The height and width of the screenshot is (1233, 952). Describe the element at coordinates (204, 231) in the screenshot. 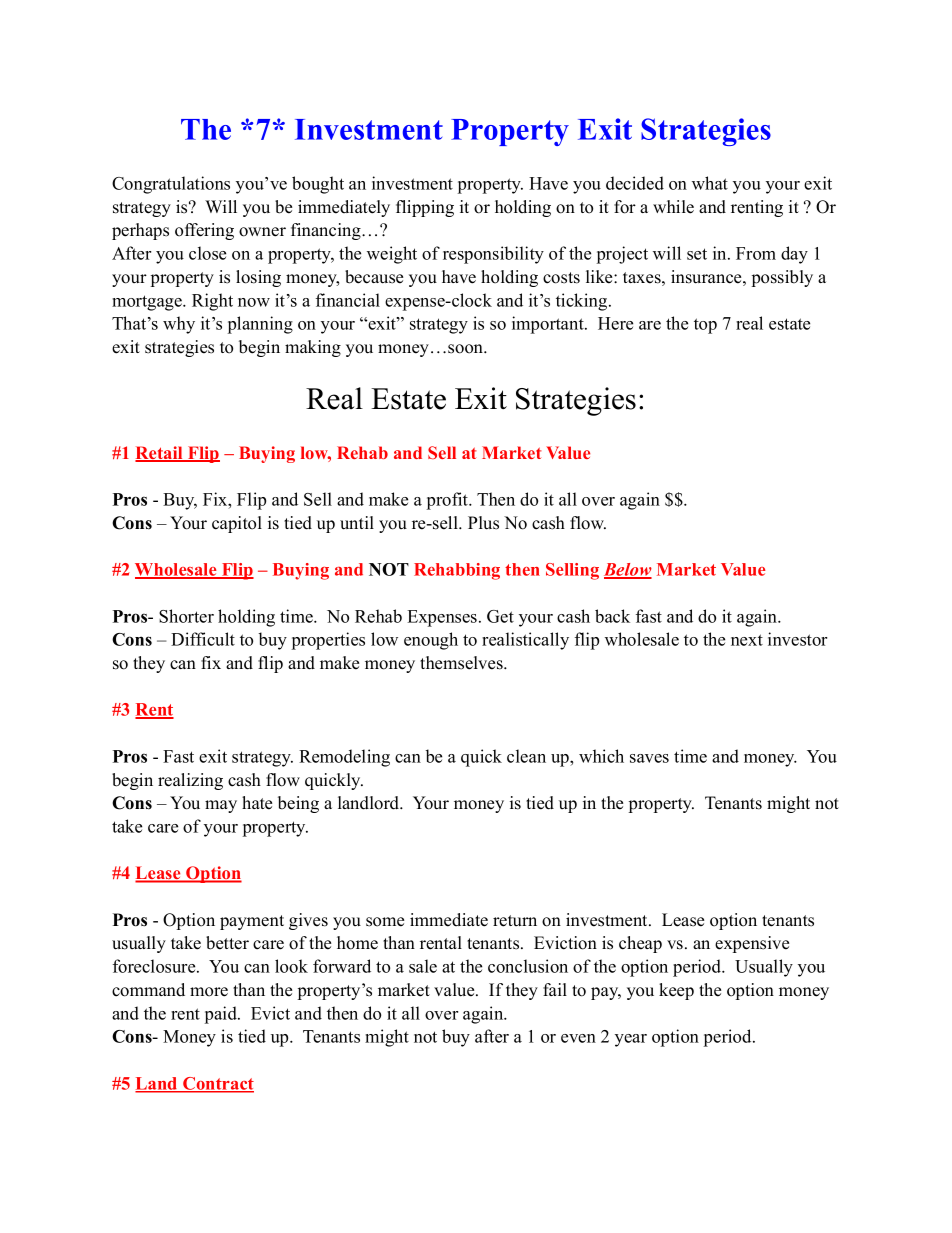

I see `offering` at that location.
